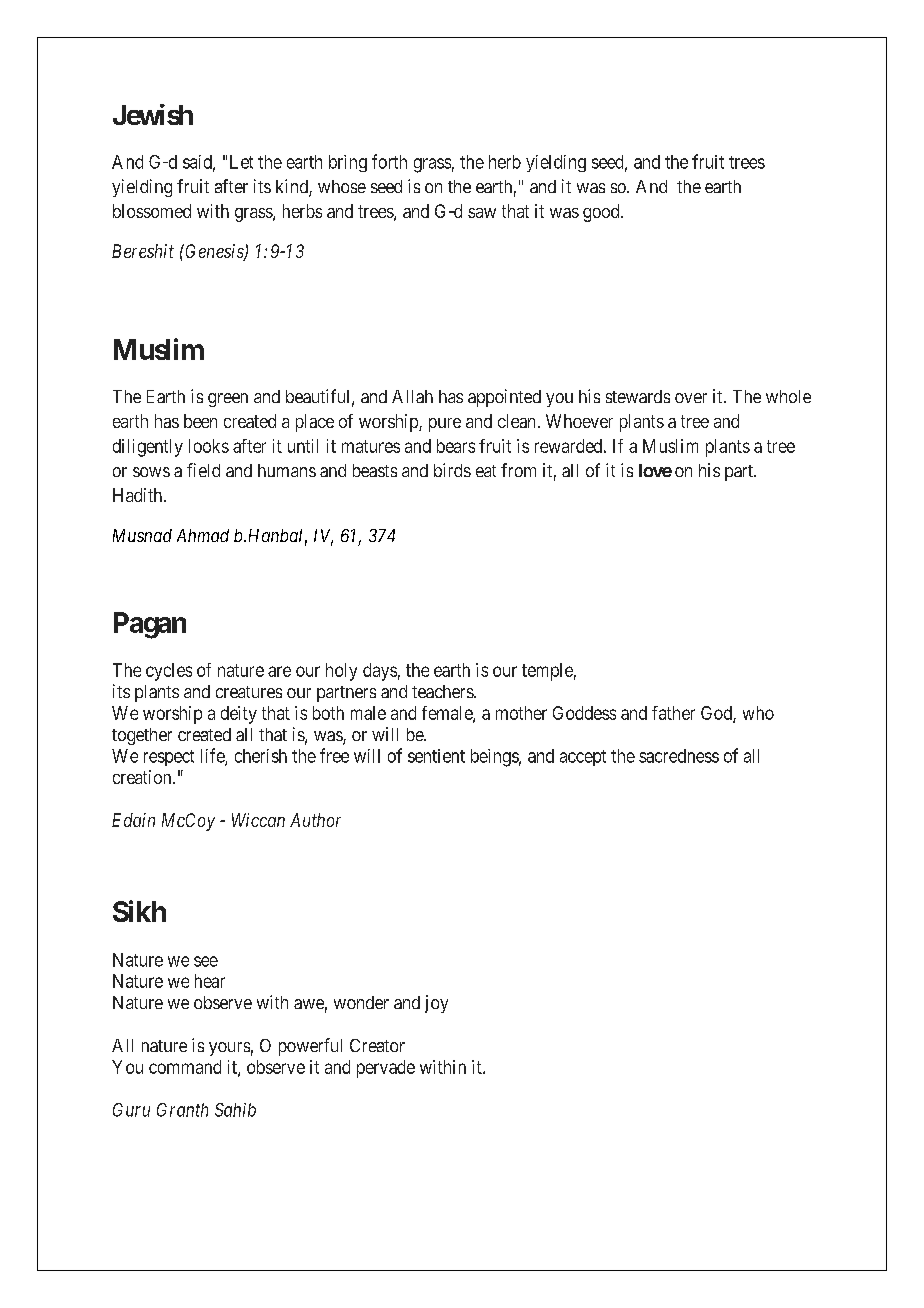 The width and height of the document is (924, 1308). Describe the element at coordinates (436, 756) in the document. I see `sentient` at that location.
